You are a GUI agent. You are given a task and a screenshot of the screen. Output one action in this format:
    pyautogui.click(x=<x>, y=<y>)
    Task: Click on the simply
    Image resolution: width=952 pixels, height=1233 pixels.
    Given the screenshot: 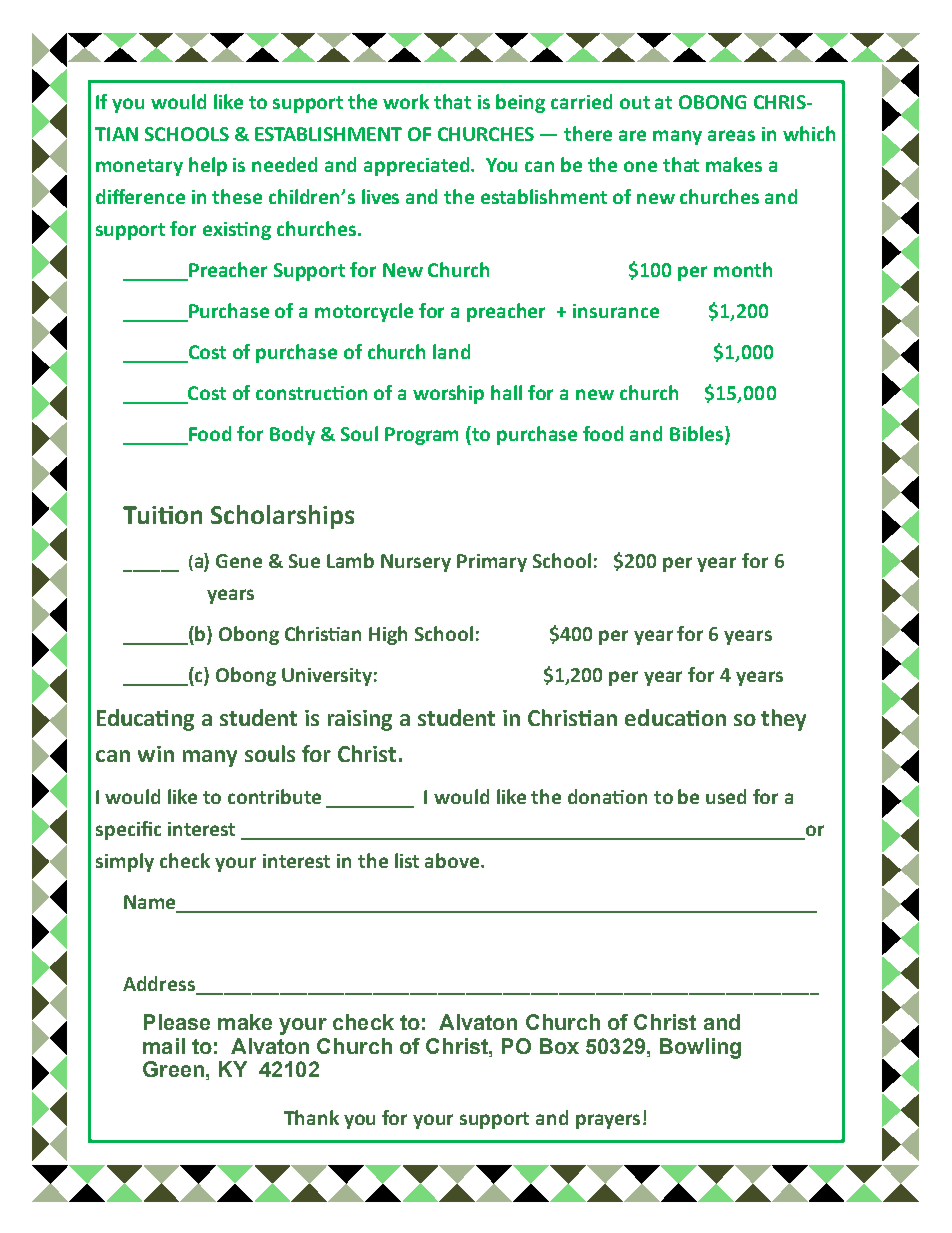 What is the action you would take?
    pyautogui.click(x=125, y=862)
